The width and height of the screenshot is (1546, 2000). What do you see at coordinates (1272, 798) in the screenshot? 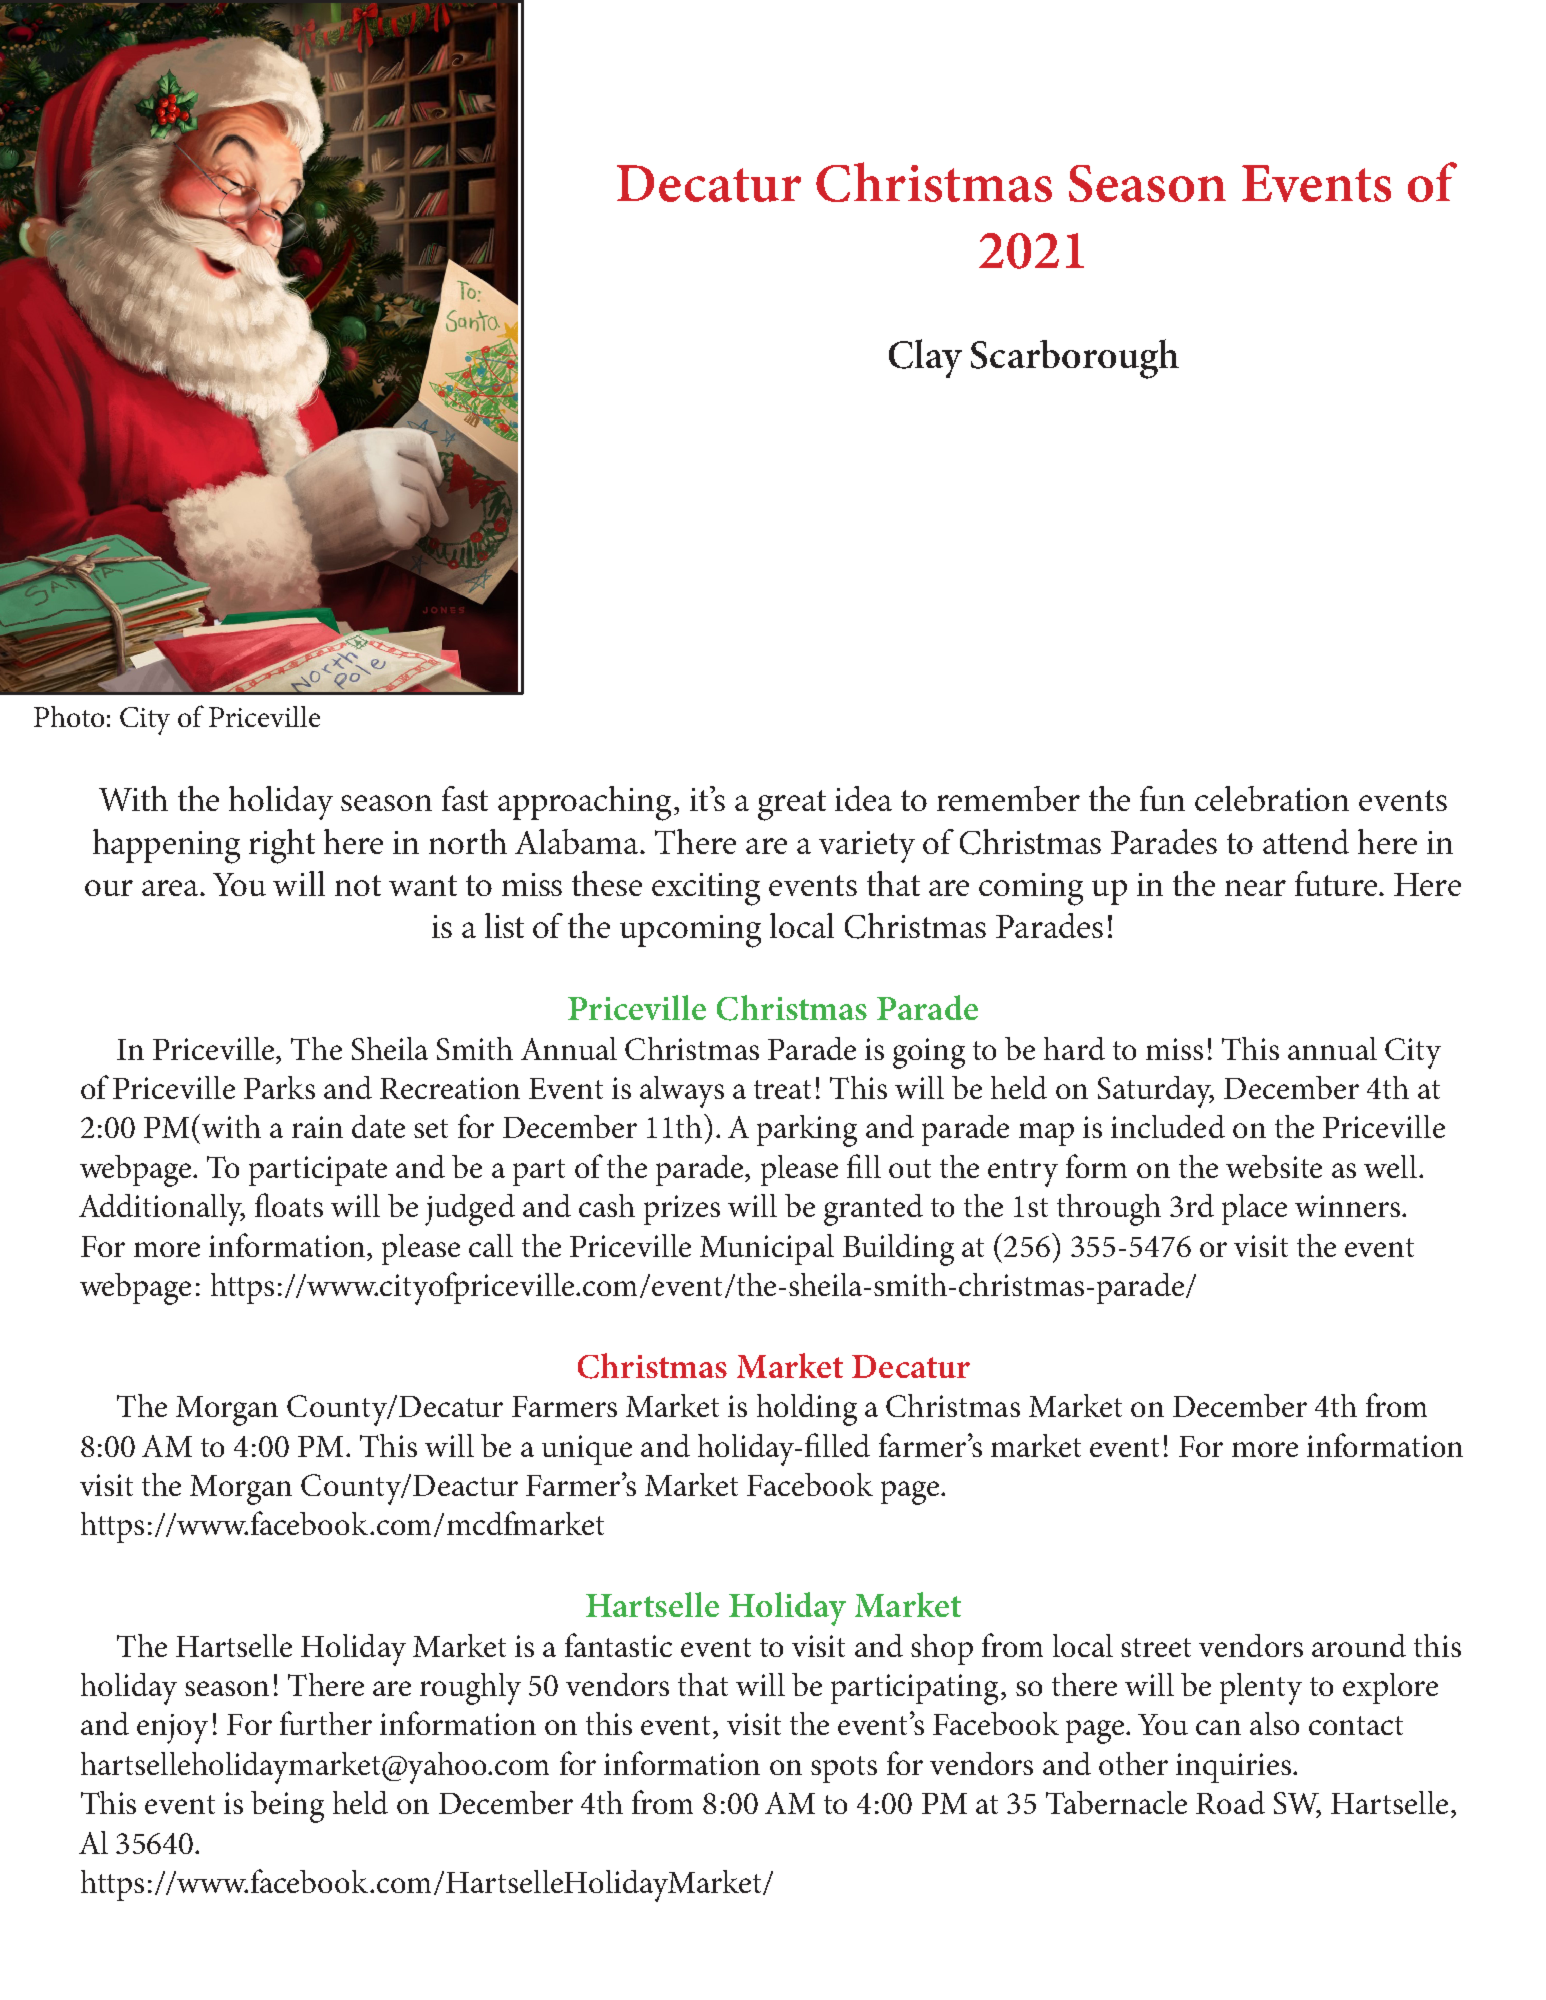
I see `celebration` at bounding box center [1272, 798].
